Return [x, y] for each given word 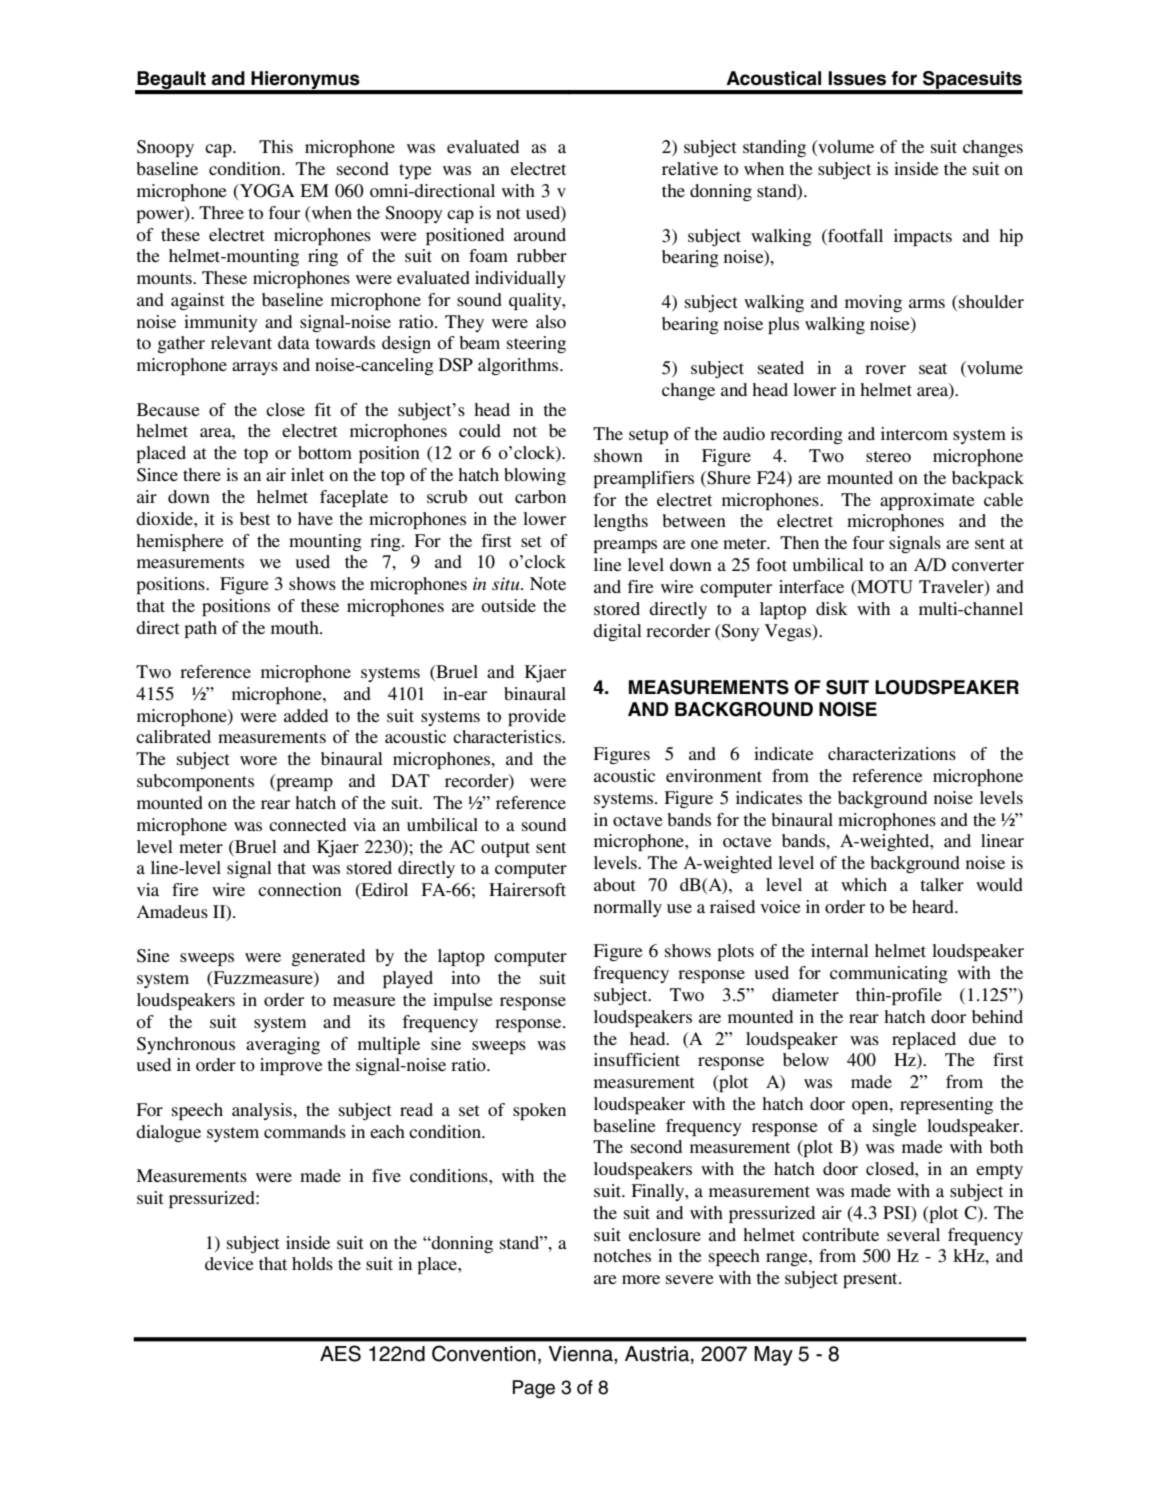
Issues [857, 78]
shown [618, 455]
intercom [914, 433]
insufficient [637, 1059]
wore [258, 760]
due [982, 1038]
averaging [283, 1045]
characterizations [892, 753]
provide [537, 717]
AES [340, 1353]
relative [690, 168]
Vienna [582, 1355]
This [276, 146]
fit [322, 409]
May [773, 1356]
